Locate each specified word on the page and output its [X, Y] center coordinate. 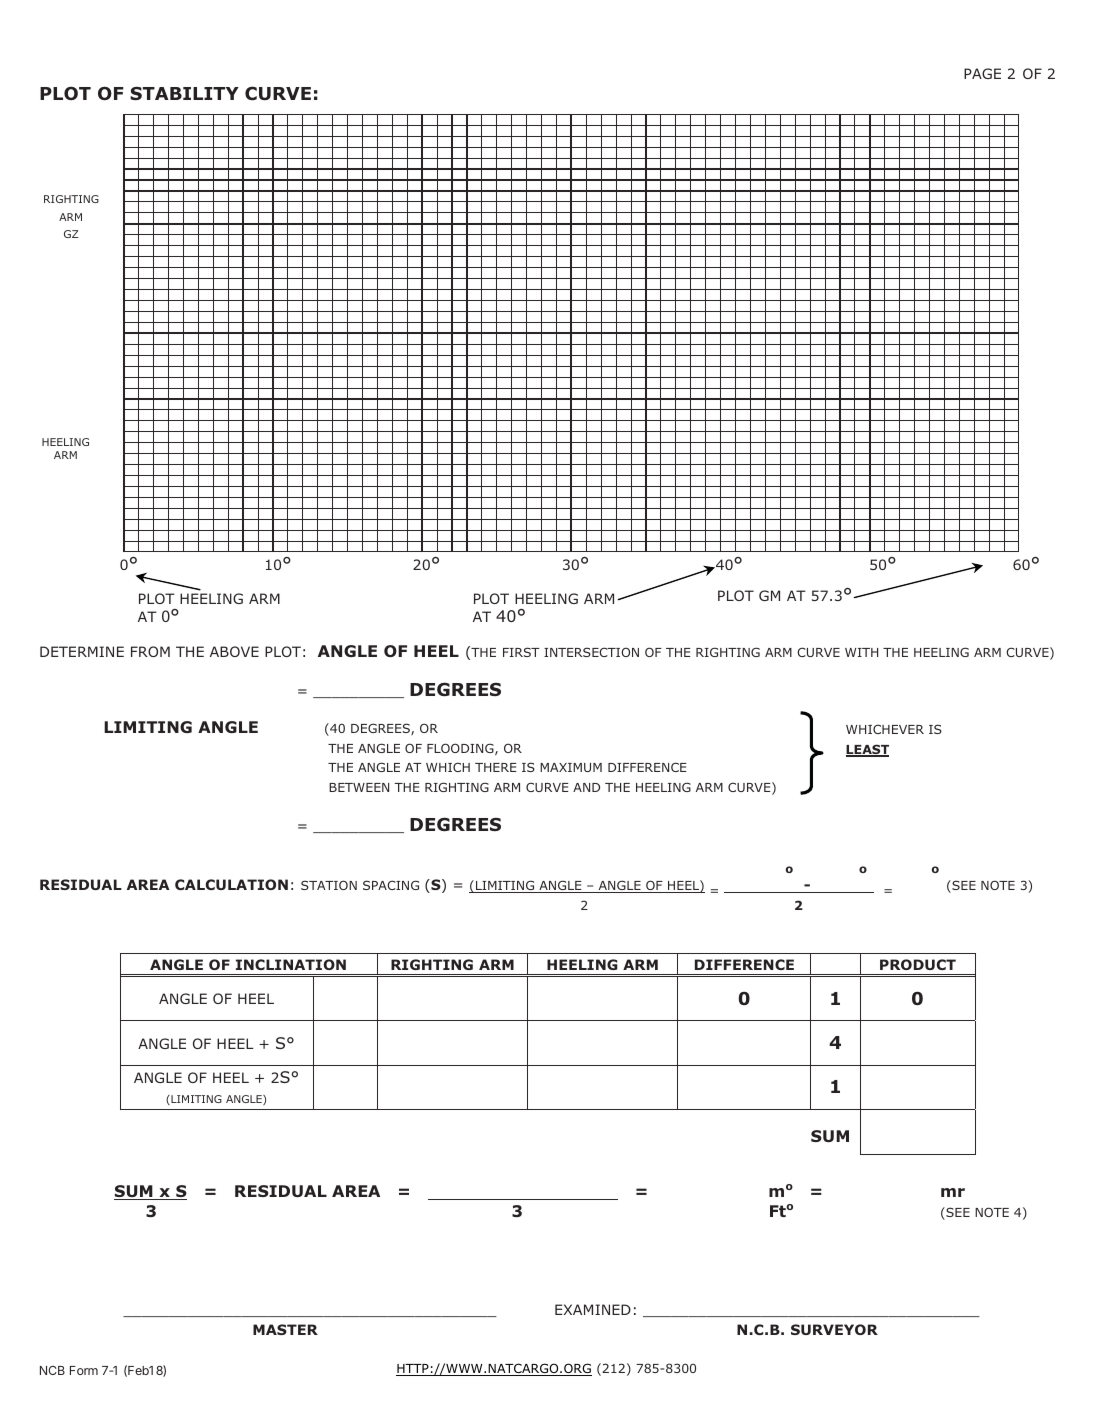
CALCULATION [231, 884]
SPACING [391, 885]
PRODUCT [918, 964]
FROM [150, 651]
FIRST [521, 652]
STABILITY [184, 93]
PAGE [982, 73]
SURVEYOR [834, 1329]
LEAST [867, 750]
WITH [861, 652]
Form [84, 1370]
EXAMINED [593, 1309]
